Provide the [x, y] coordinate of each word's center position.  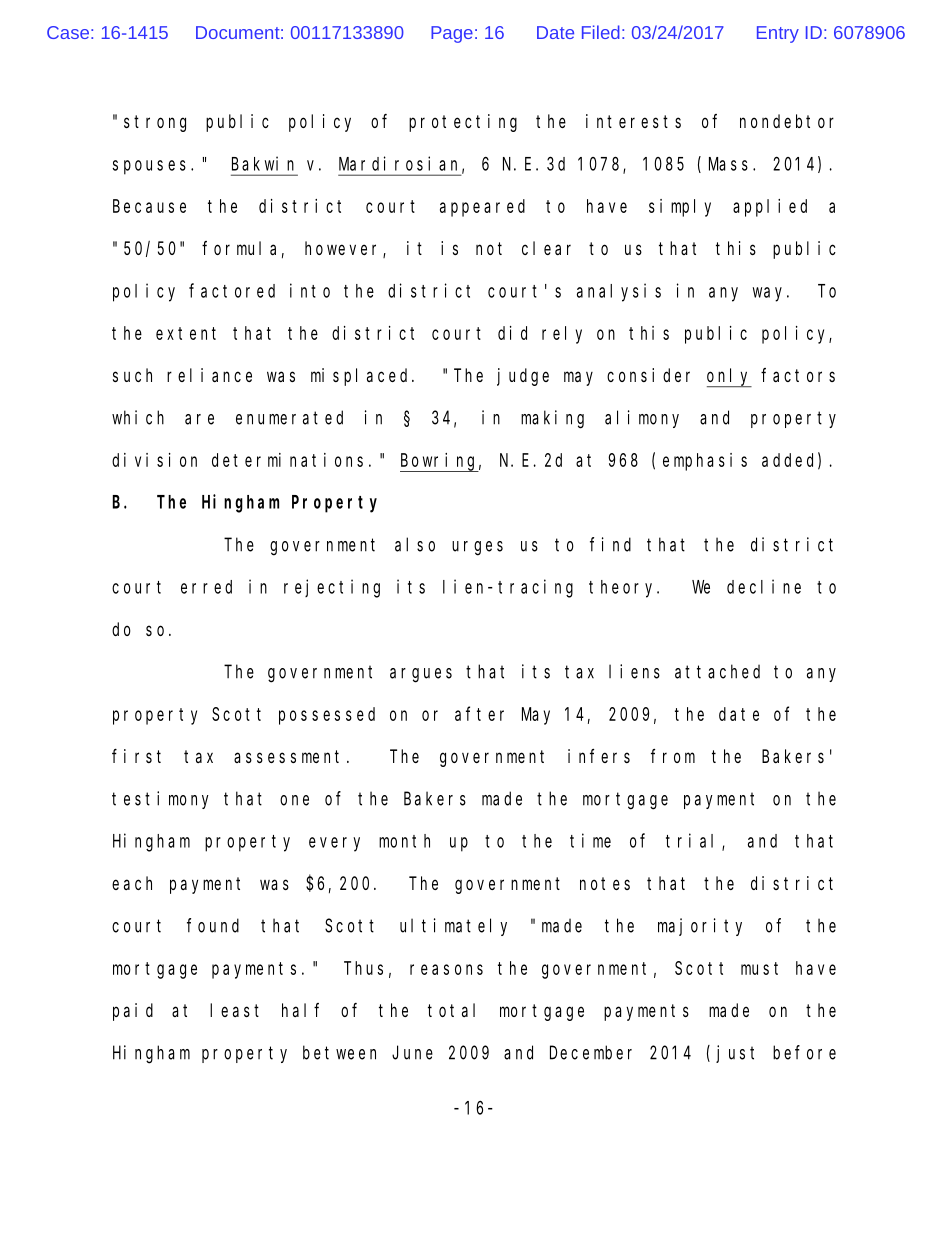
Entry [778, 34]
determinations [287, 460]
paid [133, 1012]
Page [452, 34]
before [804, 1052]
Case [68, 32]
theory [624, 589]
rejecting [332, 588]
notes [605, 883]
